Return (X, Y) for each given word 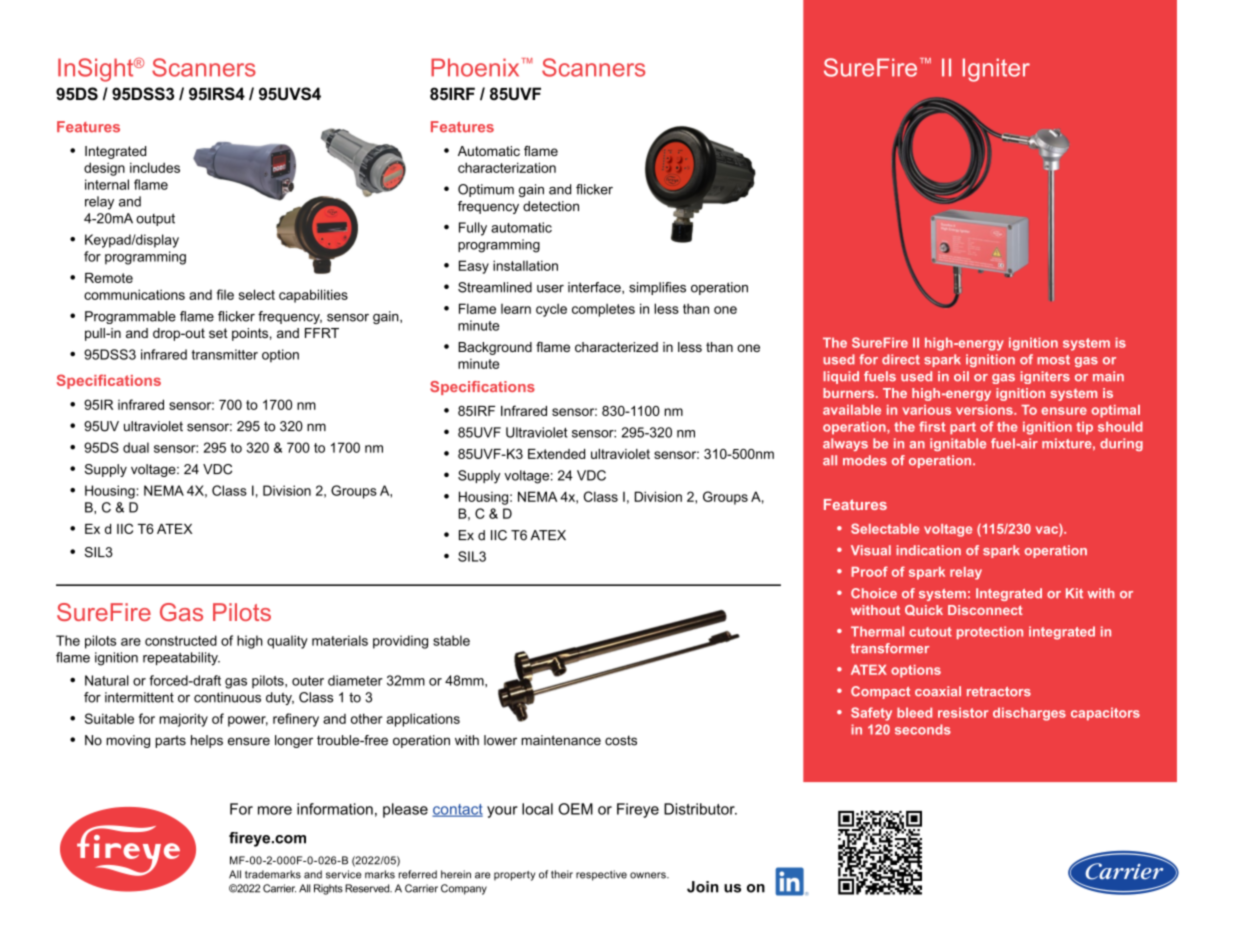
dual (136, 447)
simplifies (657, 288)
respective (601, 875)
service (343, 874)
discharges (1029, 714)
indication (928, 550)
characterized (616, 347)
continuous (227, 697)
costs (621, 740)
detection (551, 206)
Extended (556, 454)
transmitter (225, 354)
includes (155, 167)
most (1053, 360)
